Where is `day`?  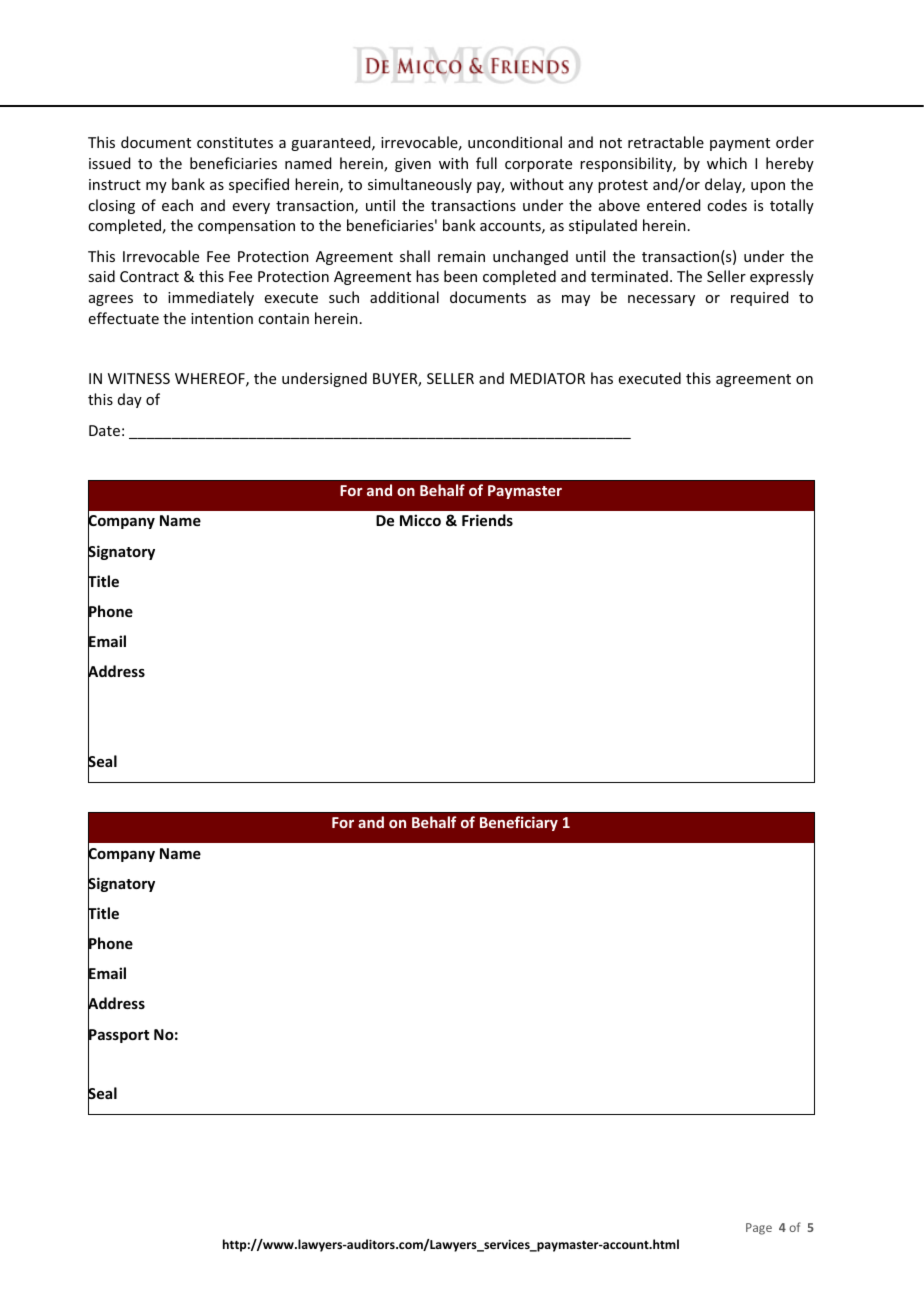 day is located at coordinates (130, 400).
